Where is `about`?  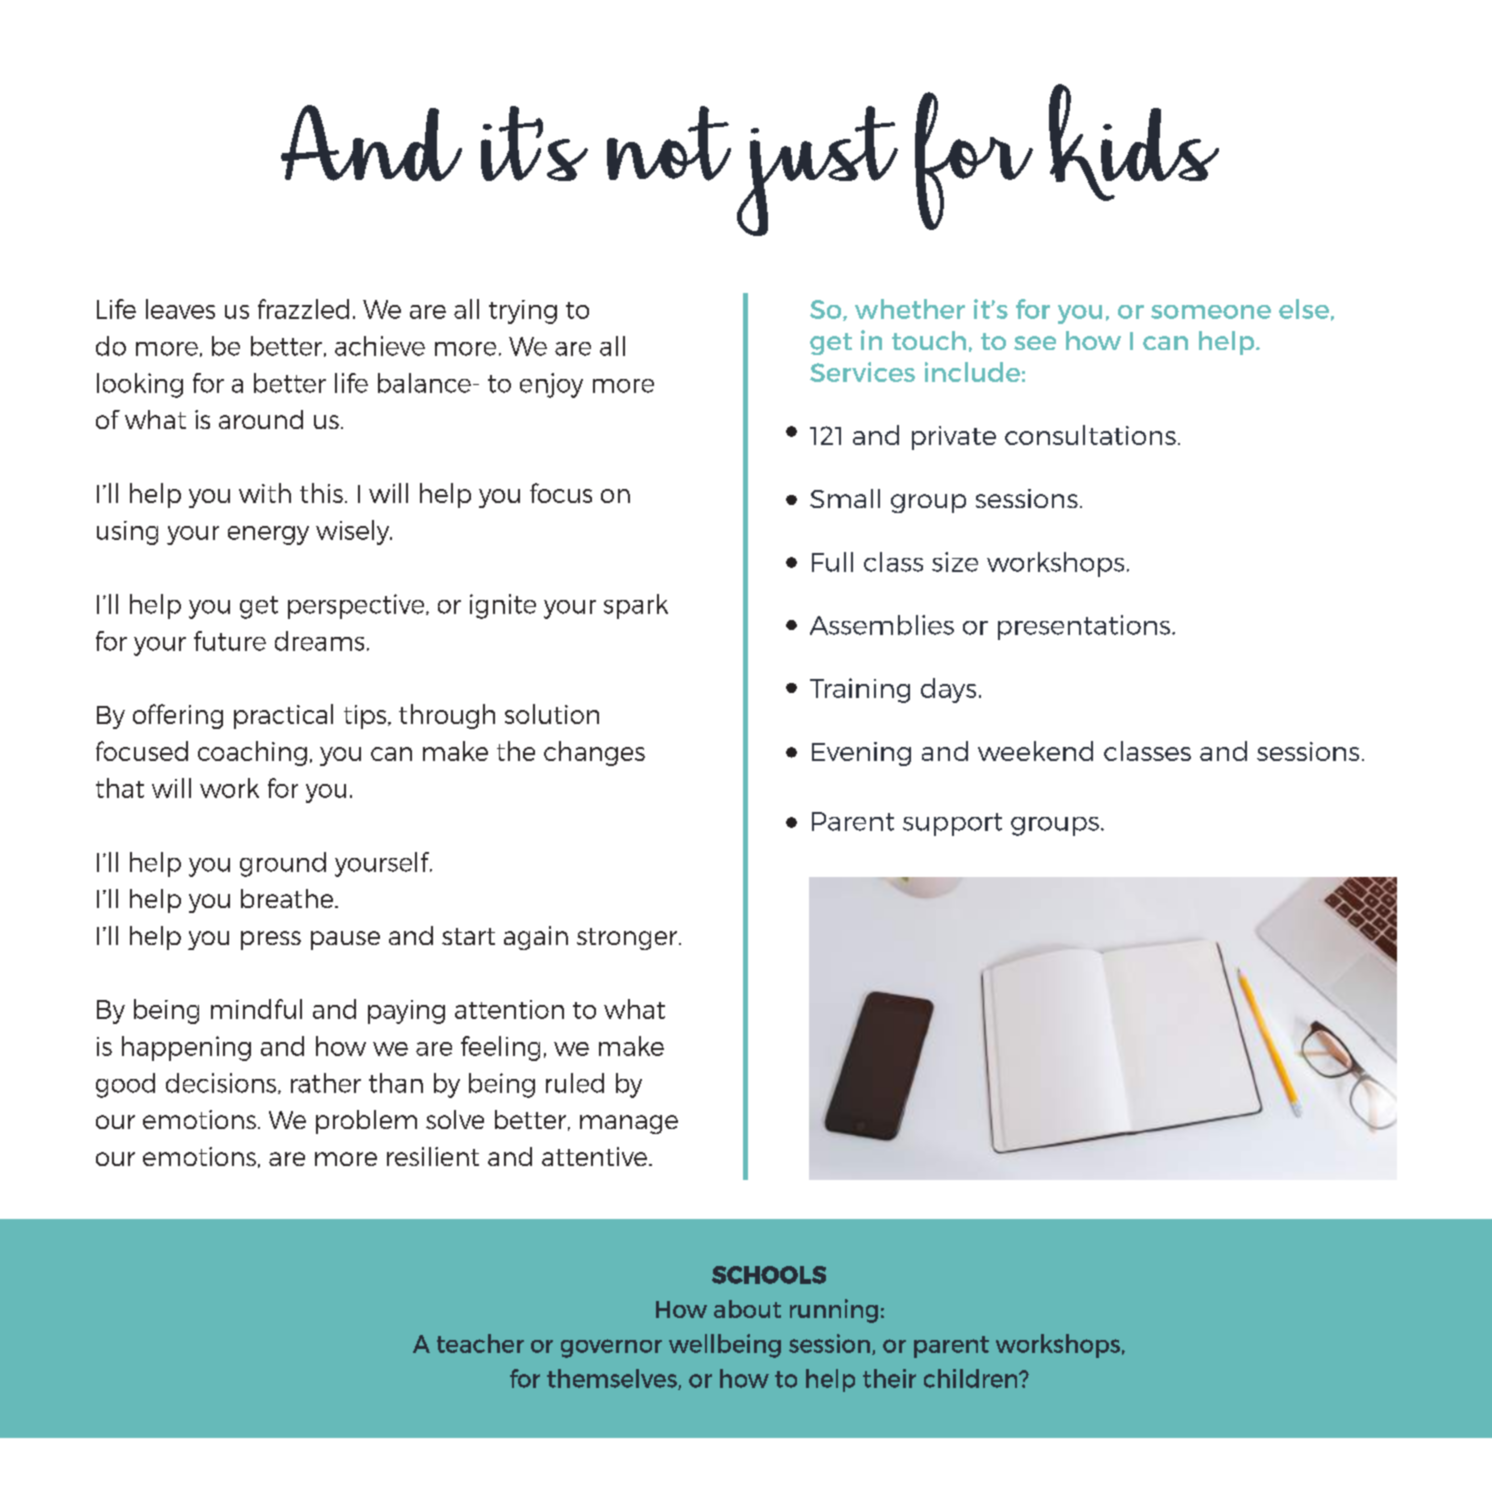
about is located at coordinates (747, 1309).
